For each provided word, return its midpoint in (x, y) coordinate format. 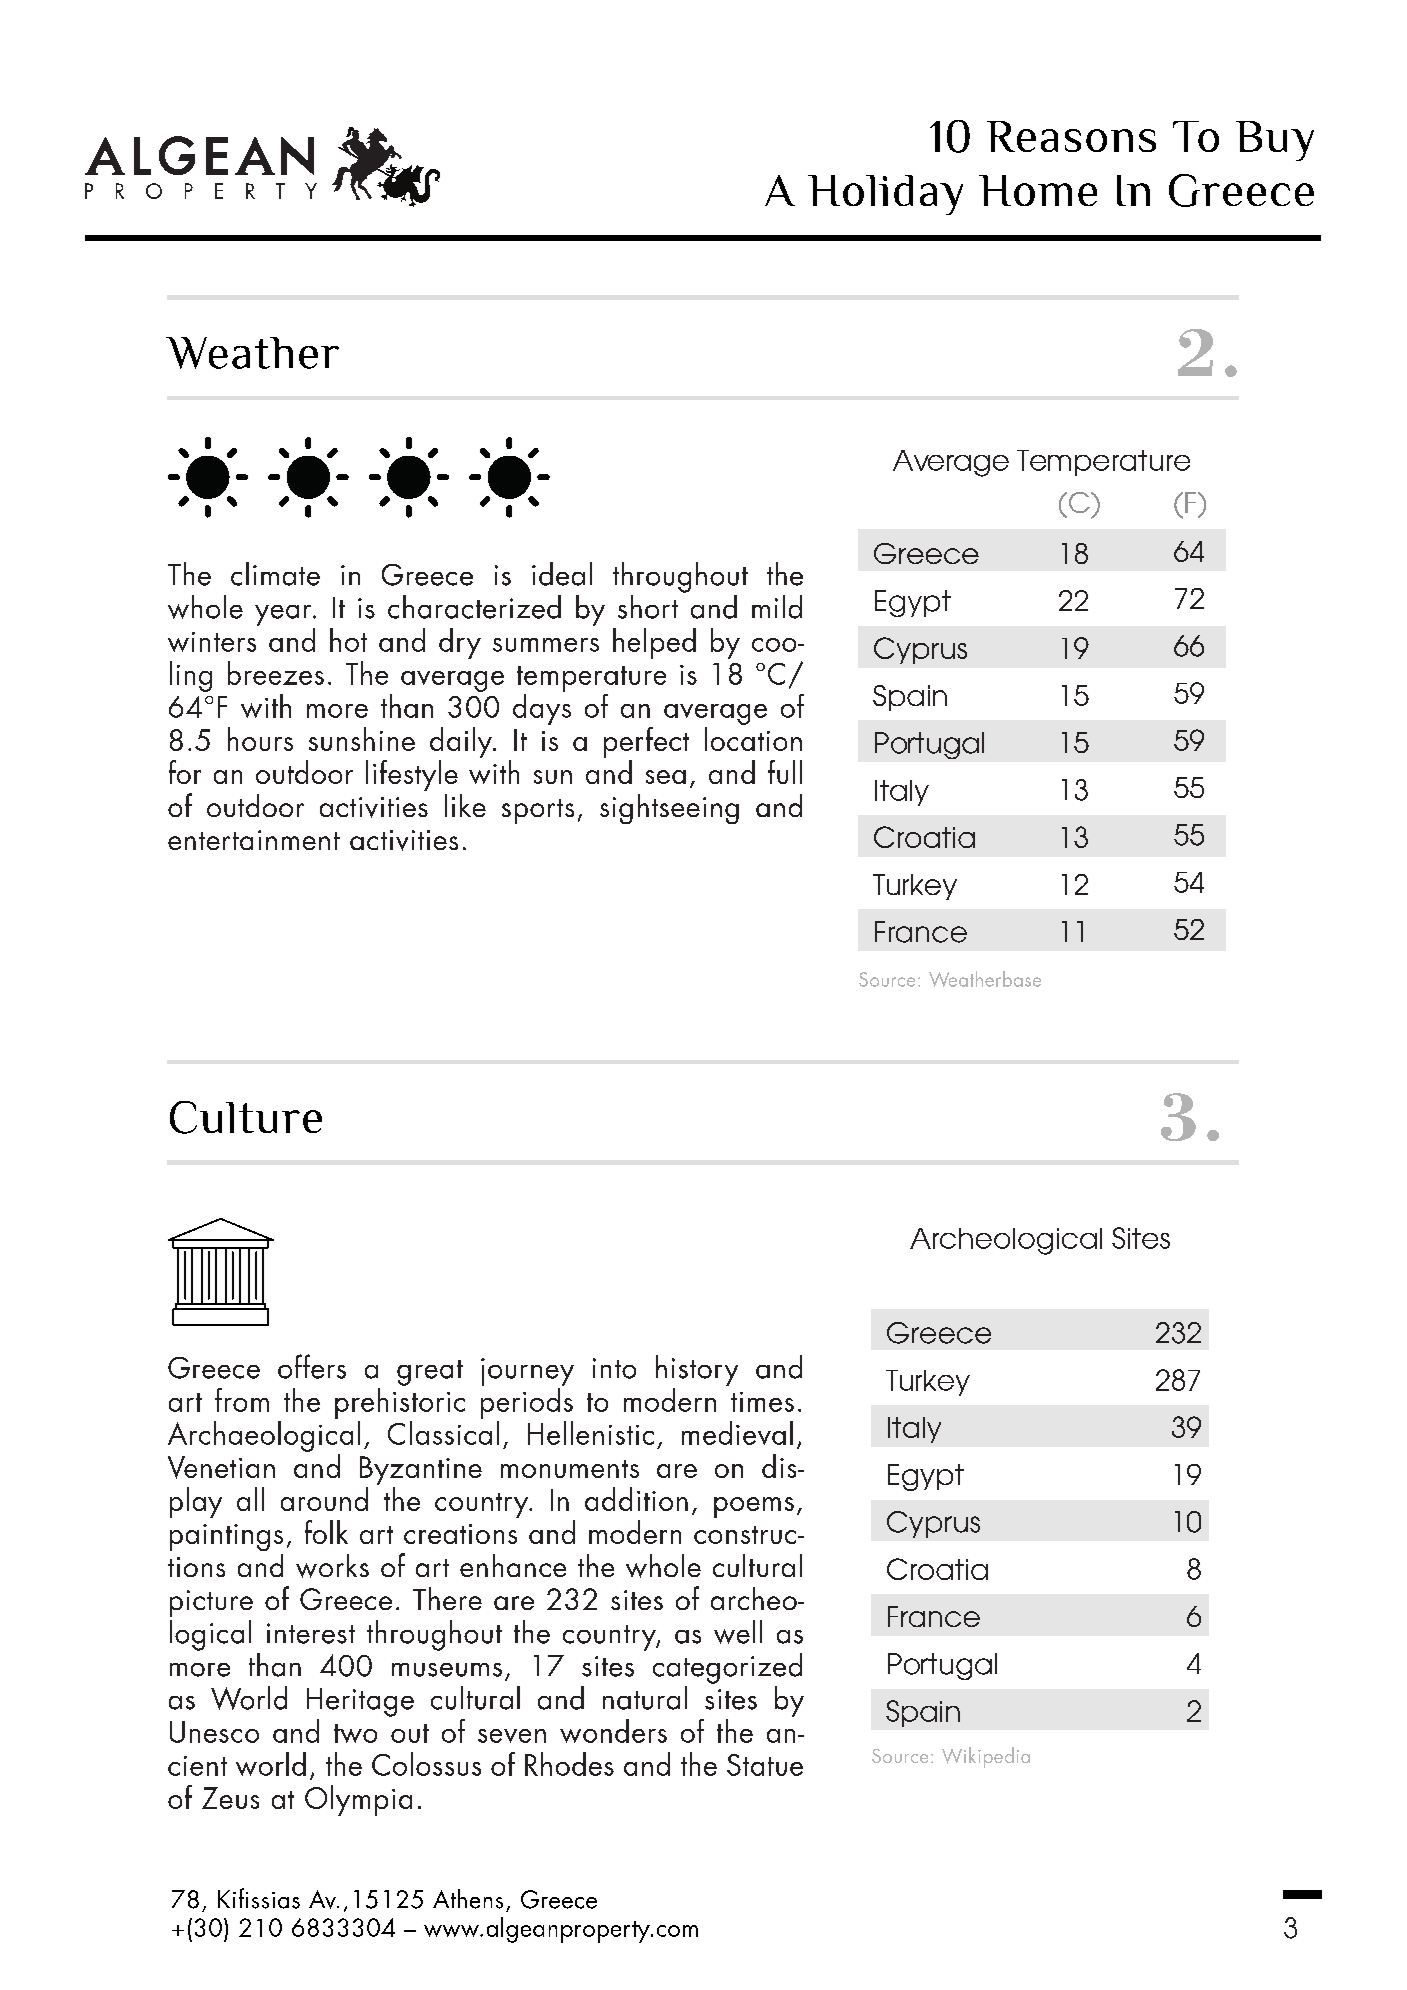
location (753, 739)
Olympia (358, 1800)
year (284, 615)
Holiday (885, 195)
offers (312, 1366)
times (762, 1402)
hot (348, 640)
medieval (737, 1433)
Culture (246, 1117)
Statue (765, 1765)
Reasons (1071, 136)
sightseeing (669, 809)
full (785, 772)
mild (777, 607)
